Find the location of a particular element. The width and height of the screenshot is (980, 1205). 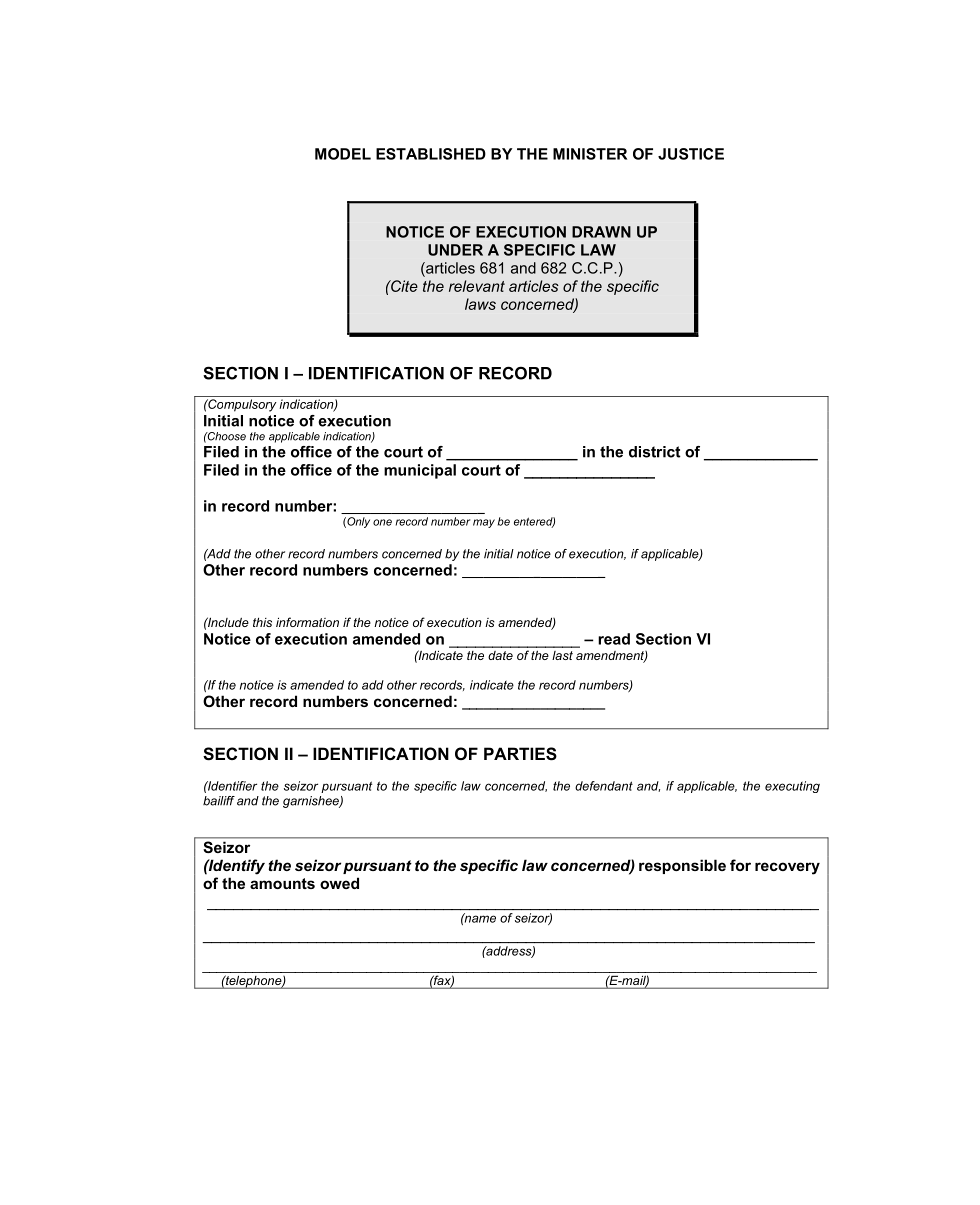

information is located at coordinates (307, 622).
